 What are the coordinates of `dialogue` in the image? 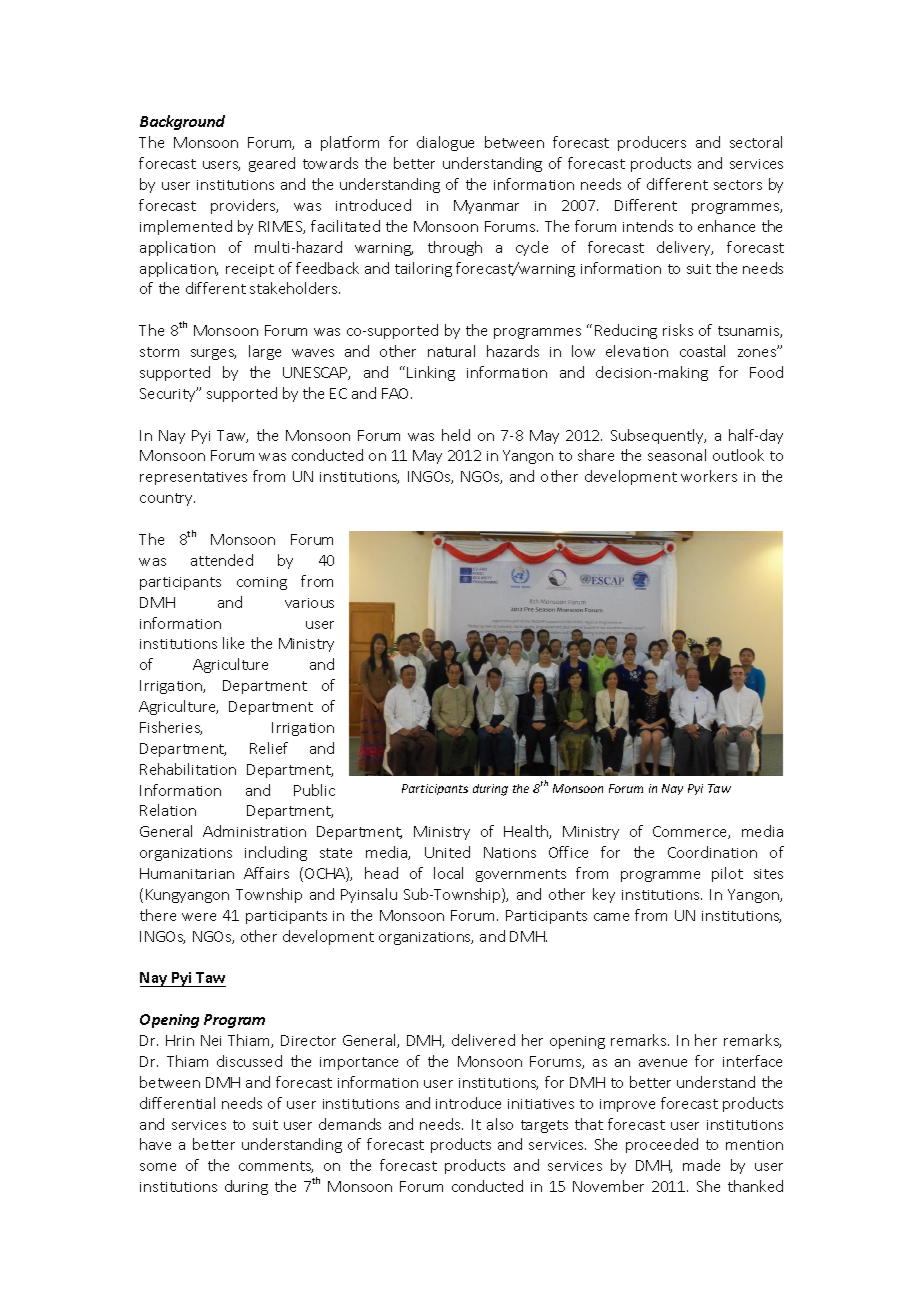 It's located at (445, 143).
